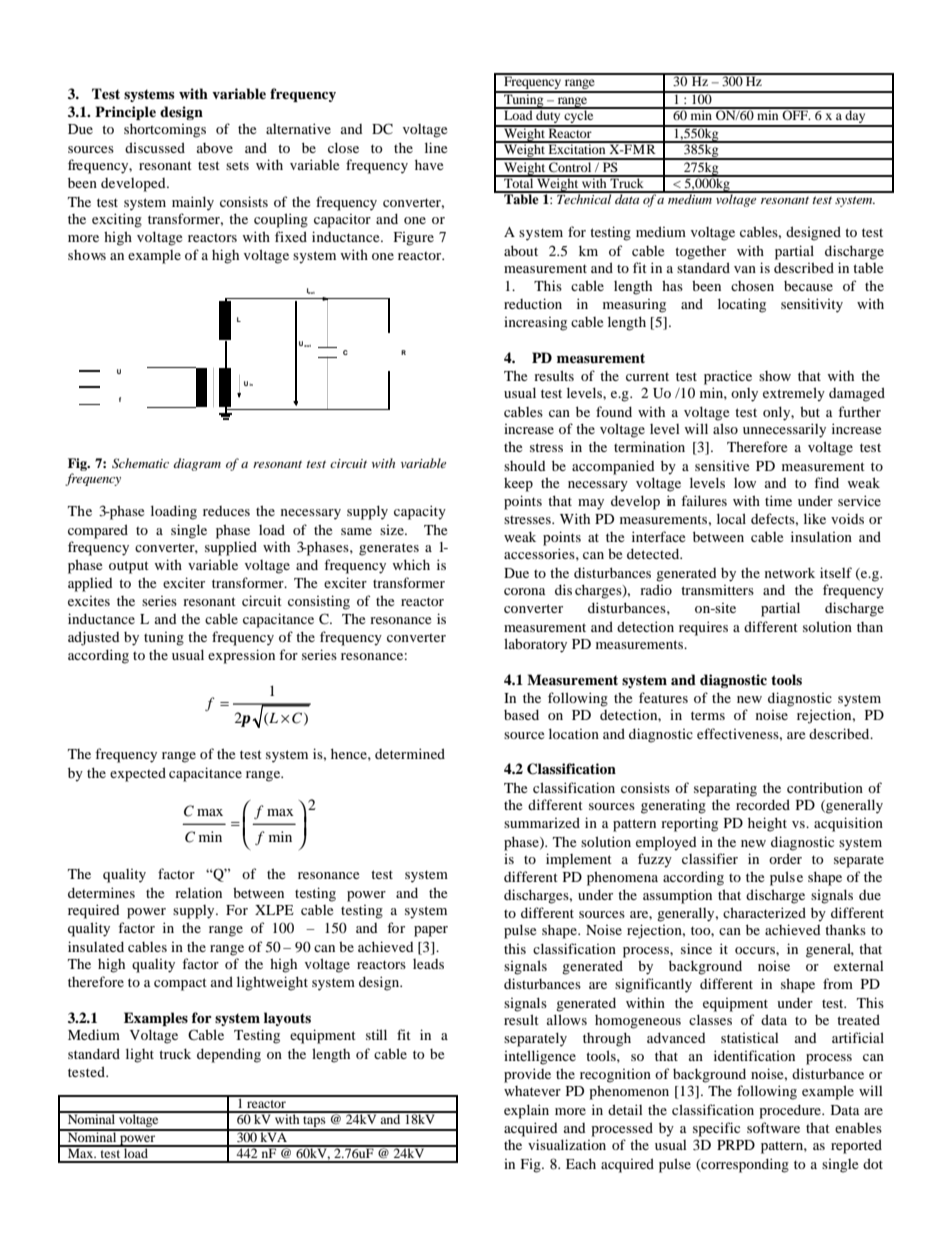  I want to click on shortcomings, so click(165, 130).
